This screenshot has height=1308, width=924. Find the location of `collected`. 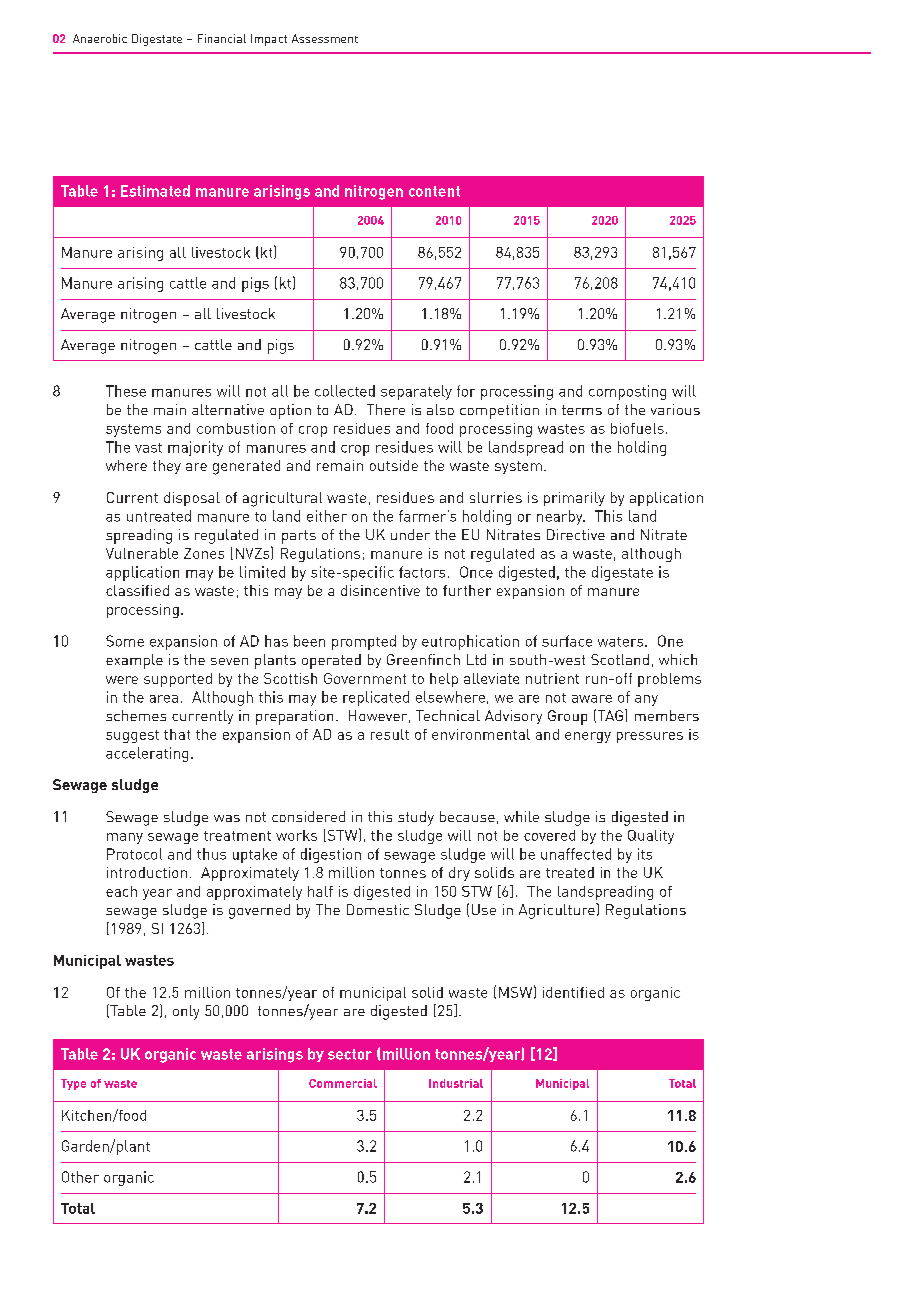

collected is located at coordinates (345, 391).
